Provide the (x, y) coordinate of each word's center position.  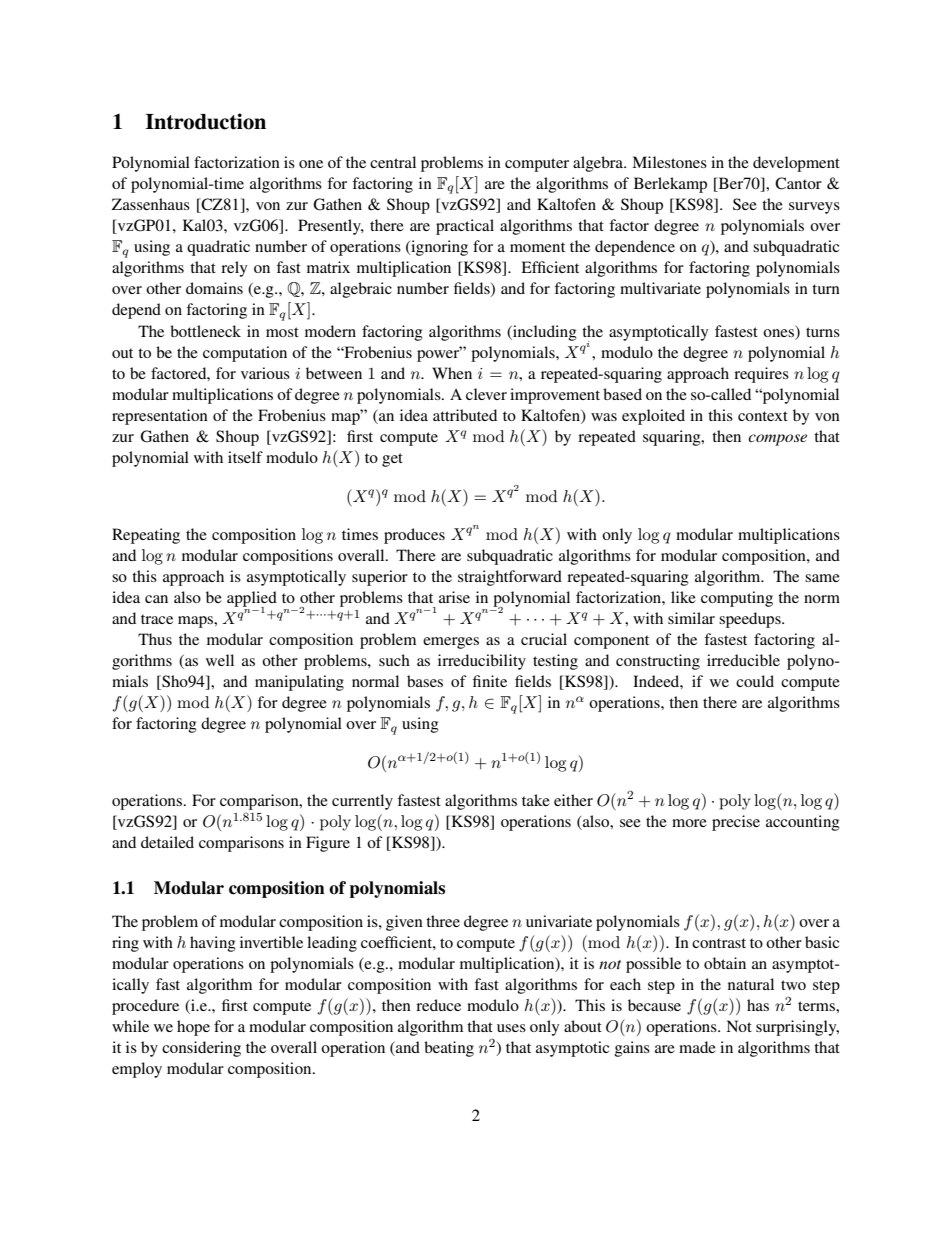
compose (777, 440)
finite (490, 681)
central (393, 162)
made (697, 1047)
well (220, 660)
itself (245, 457)
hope (193, 1028)
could (755, 681)
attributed (465, 415)
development (796, 164)
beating (449, 1049)
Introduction (206, 121)
